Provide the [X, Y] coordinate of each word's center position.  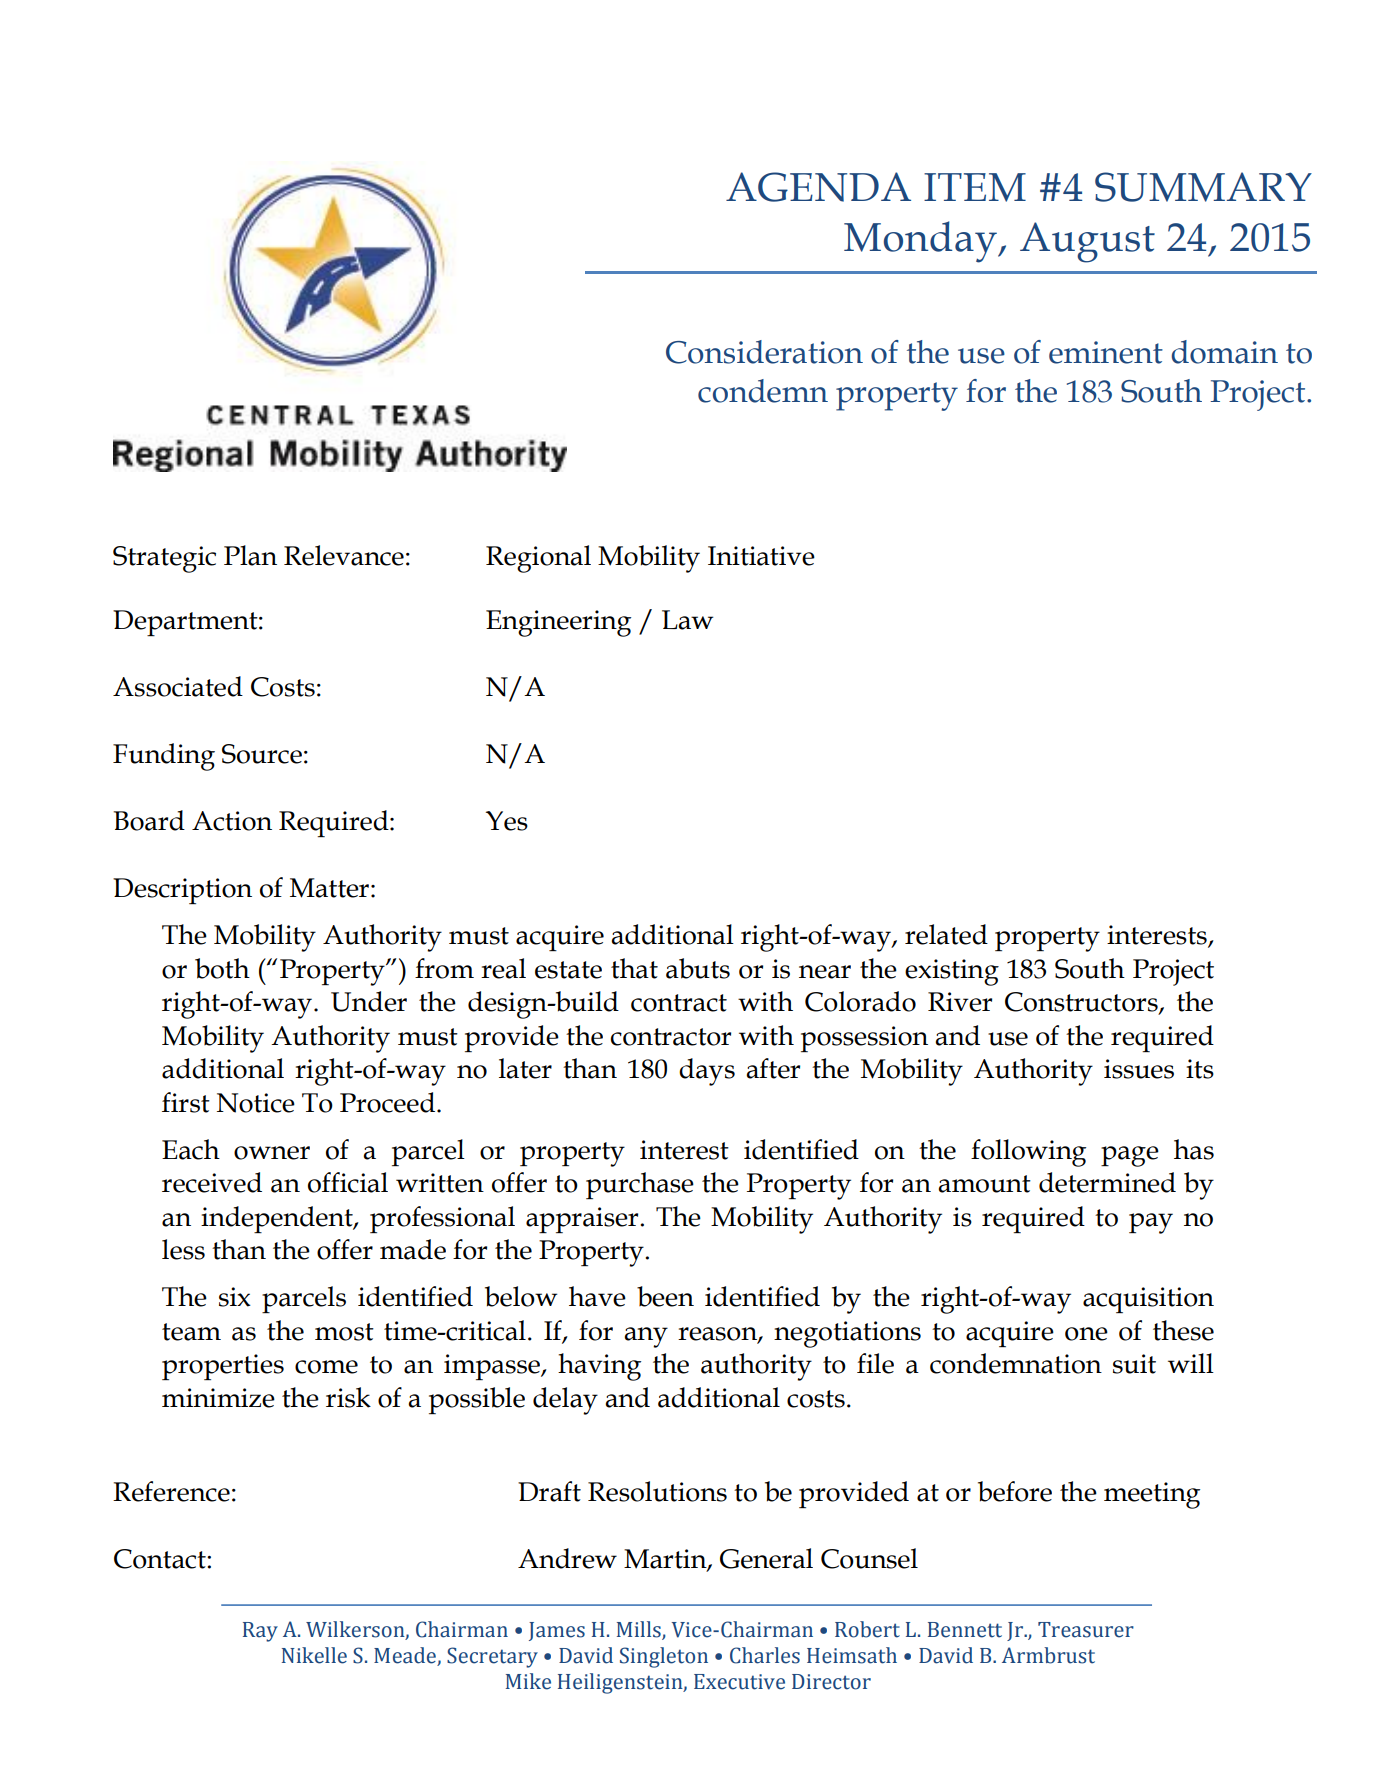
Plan [250, 555]
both [222, 968]
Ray [260, 1632]
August [1087, 242]
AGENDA [818, 187]
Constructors [1082, 1003]
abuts [698, 968]
